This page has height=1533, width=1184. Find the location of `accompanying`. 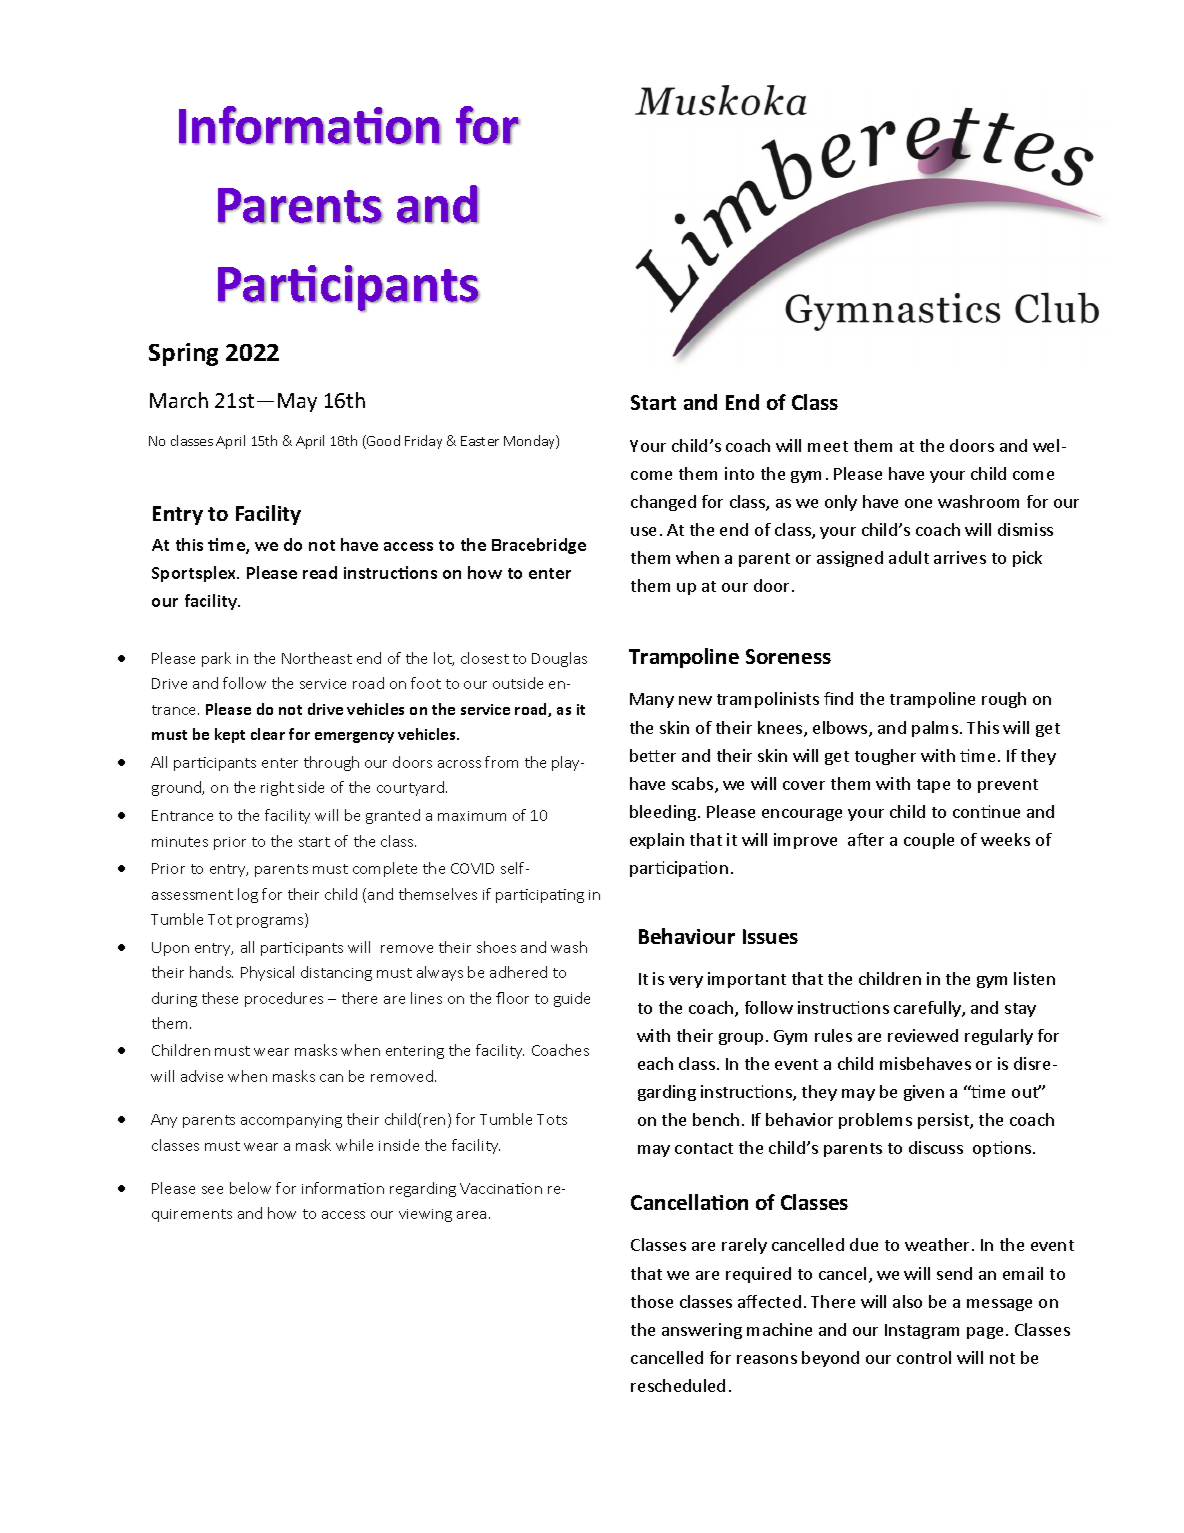

accompanying is located at coordinates (291, 1121).
